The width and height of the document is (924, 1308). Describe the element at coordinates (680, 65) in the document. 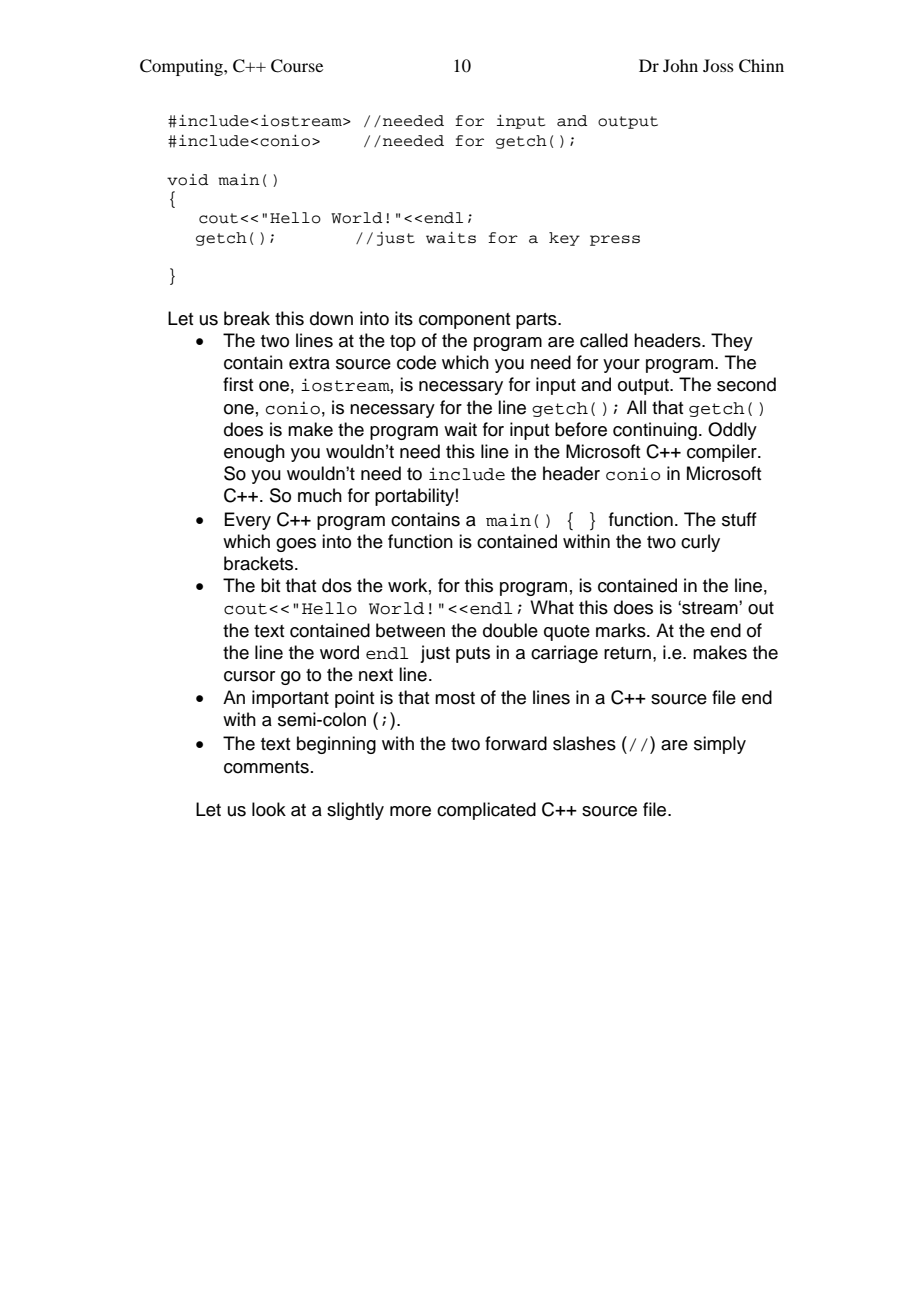

I see `John` at that location.
